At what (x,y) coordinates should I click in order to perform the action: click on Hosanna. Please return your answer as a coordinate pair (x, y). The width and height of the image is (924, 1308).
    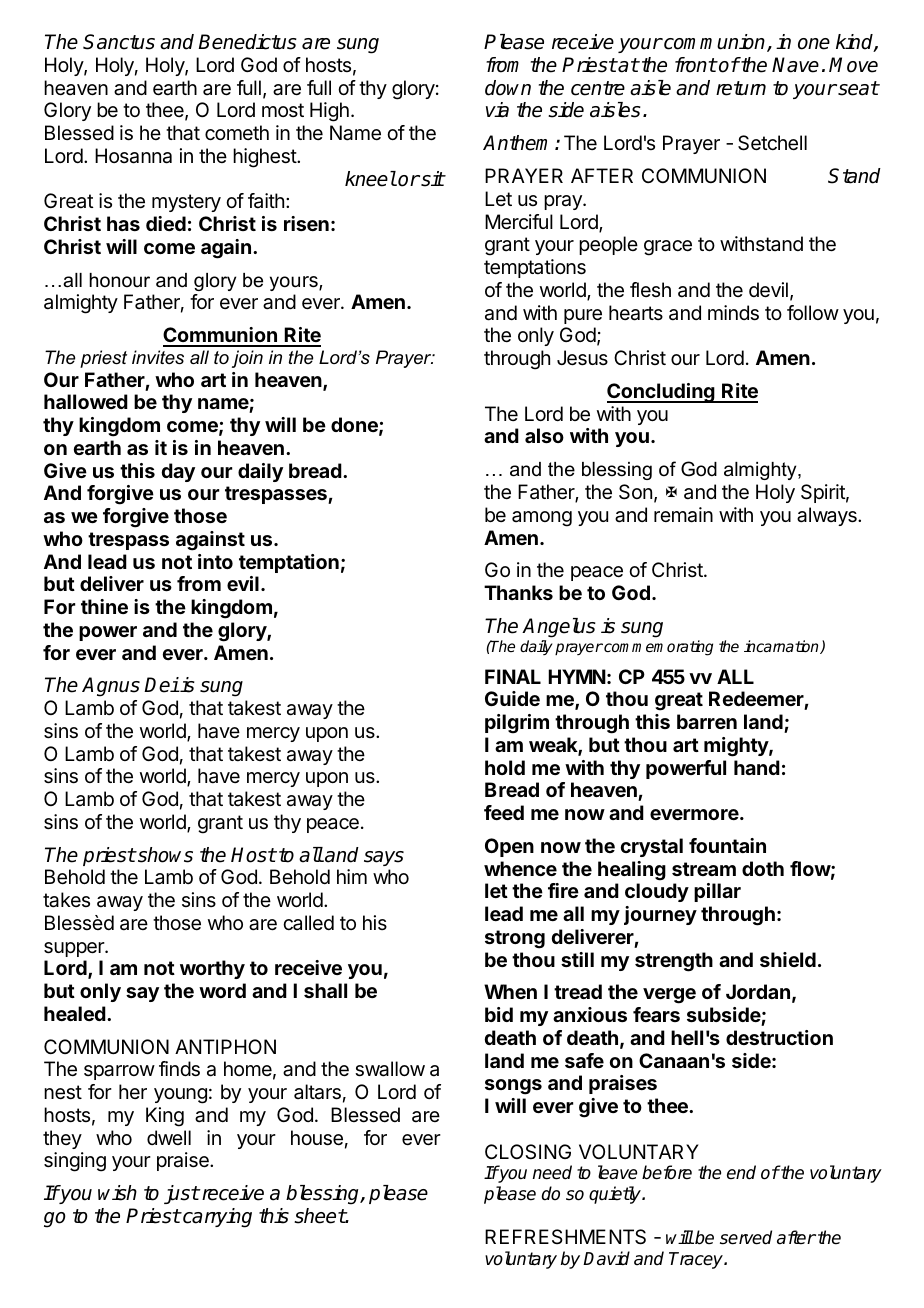
    Looking at the image, I should click on (133, 156).
